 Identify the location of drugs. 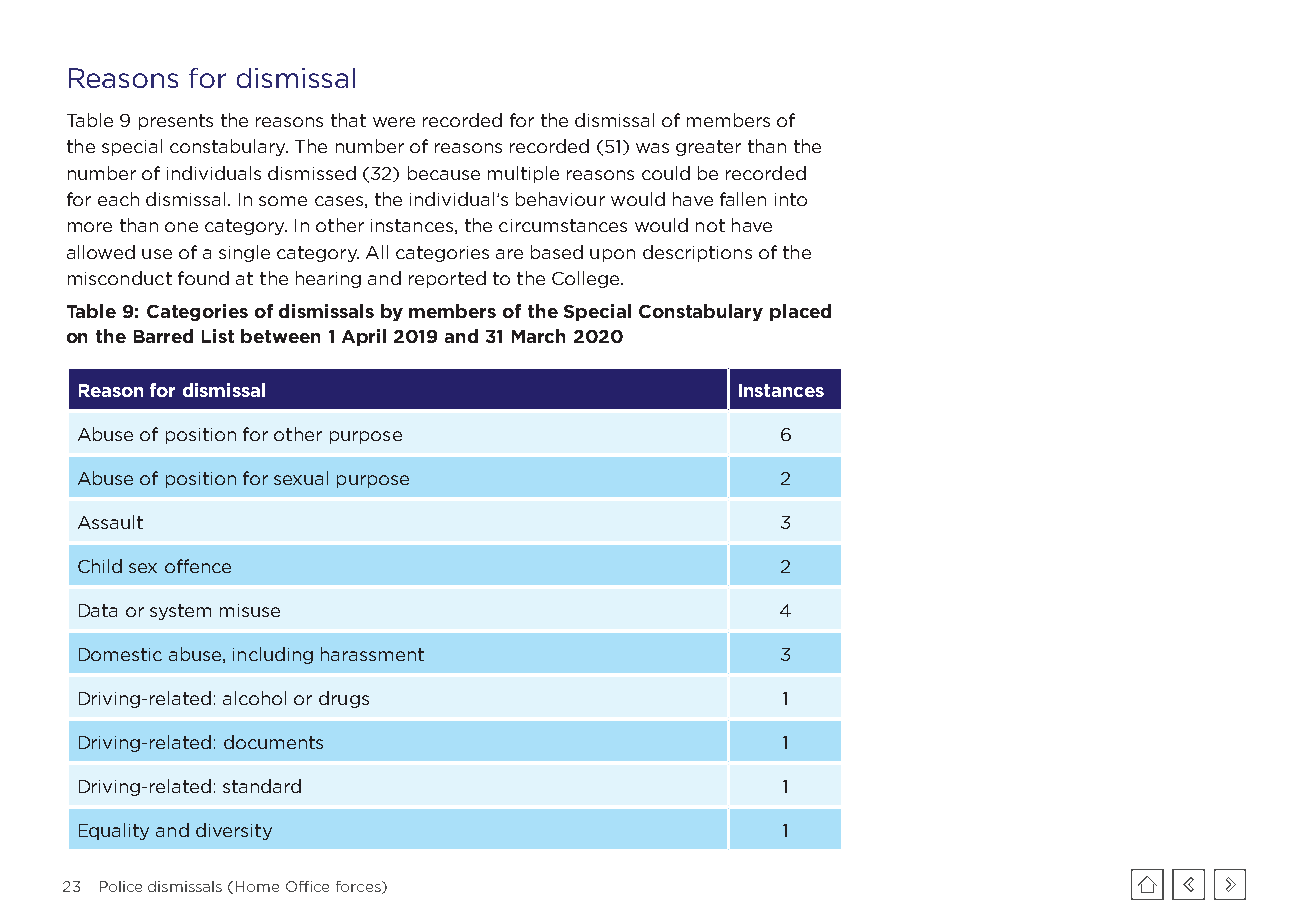
(344, 699).
